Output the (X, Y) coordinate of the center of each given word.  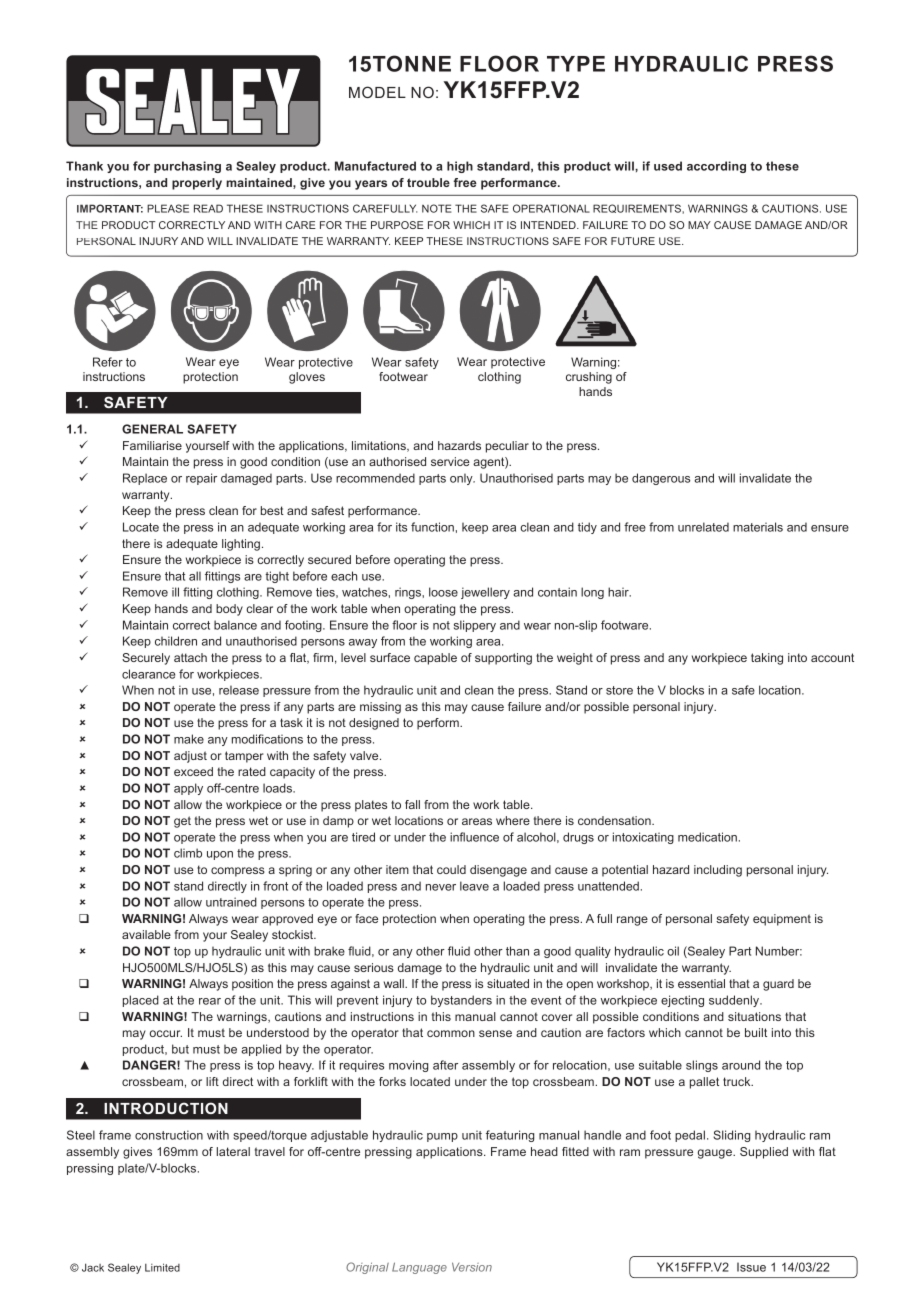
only (462, 479)
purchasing (187, 167)
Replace (145, 479)
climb (188, 853)
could (451, 869)
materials (758, 527)
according (716, 167)
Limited (162, 1267)
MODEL (377, 92)
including (718, 871)
